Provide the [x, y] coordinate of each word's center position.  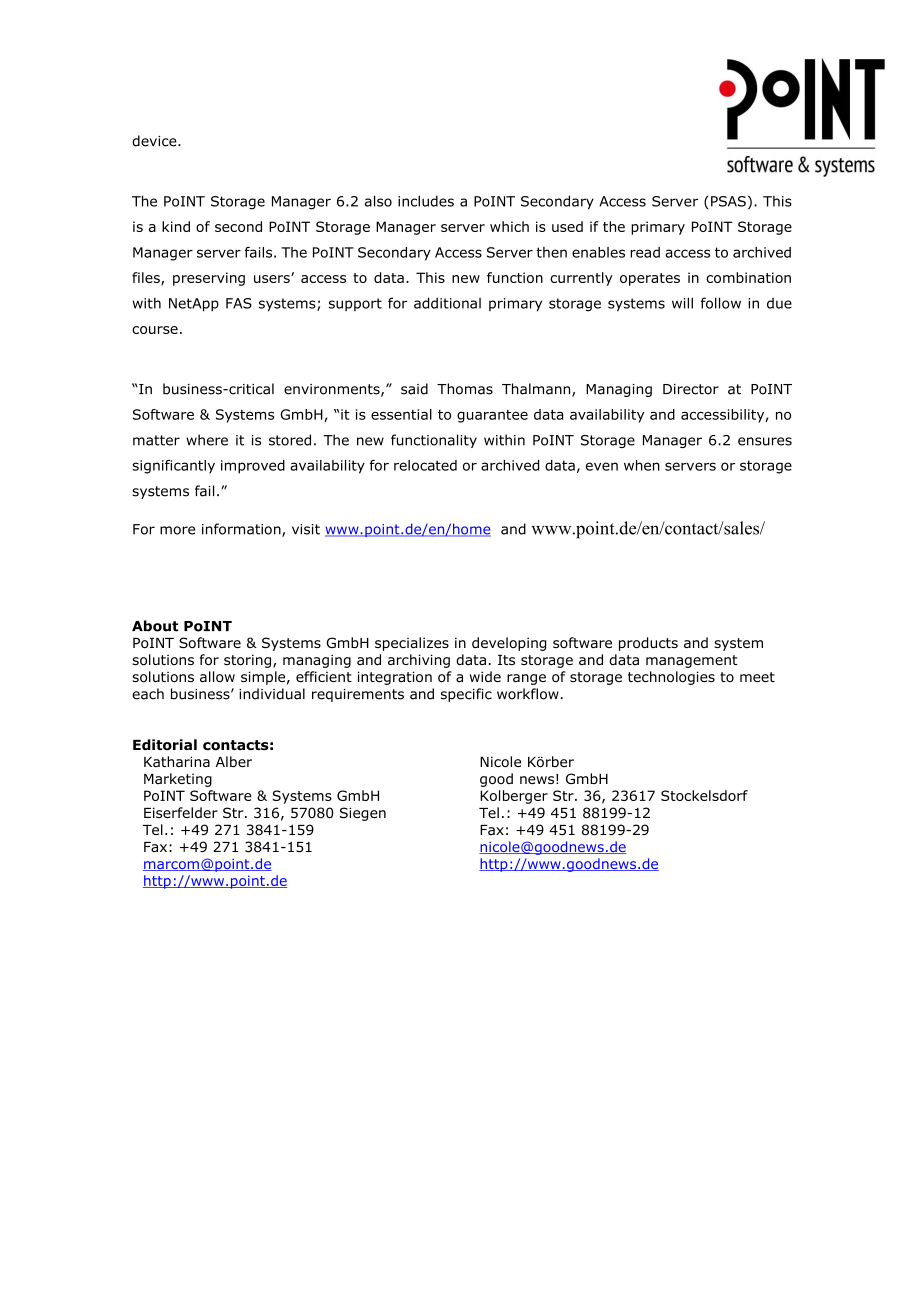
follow [721, 303]
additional [447, 303]
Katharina [177, 762]
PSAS [728, 201]
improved [253, 467]
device [155, 141]
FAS [239, 303]
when [642, 465]
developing [509, 644]
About [155, 626]
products [648, 644]
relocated [425, 465]
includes [426, 201]
